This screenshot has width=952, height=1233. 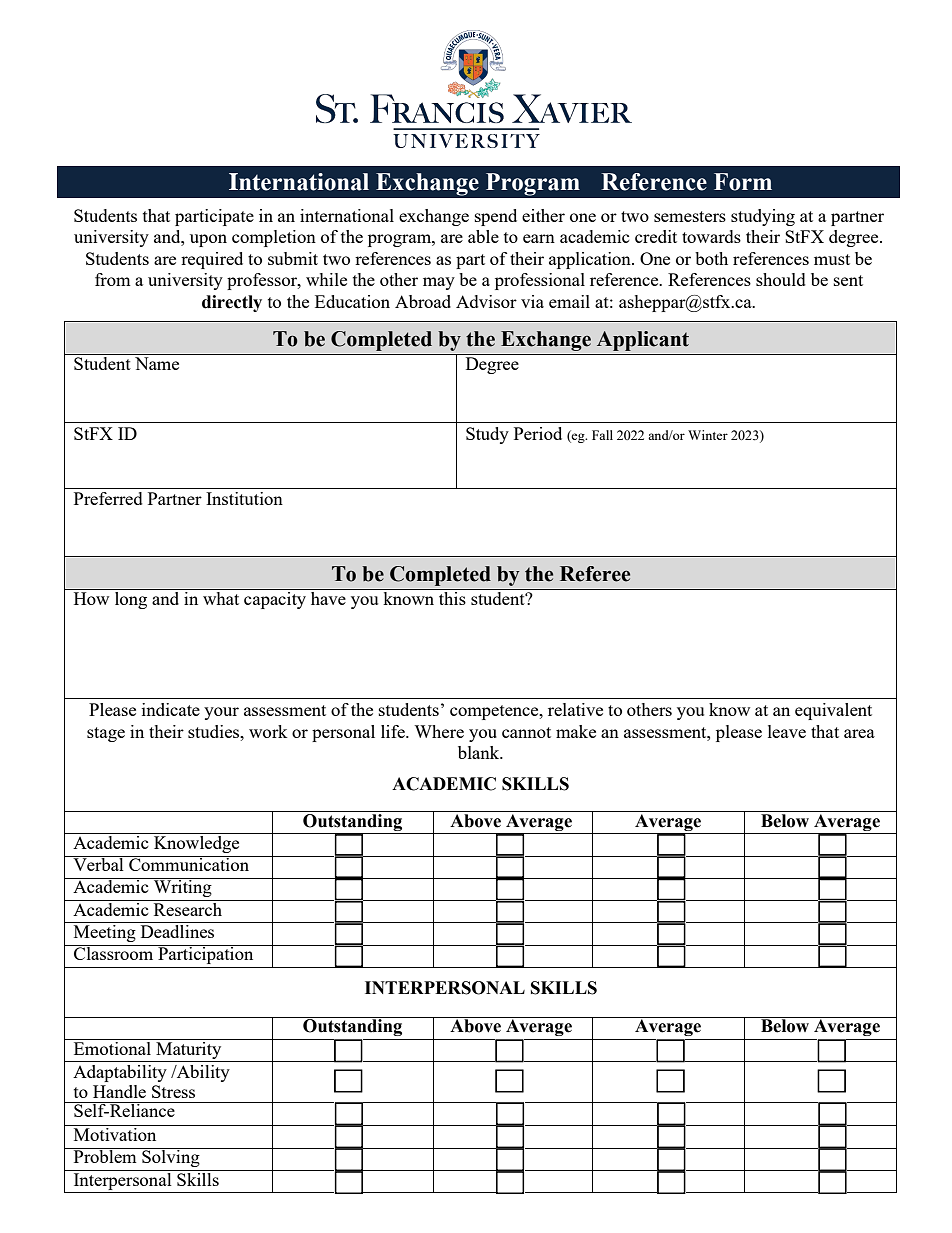 I want to click on towards, so click(x=711, y=236).
